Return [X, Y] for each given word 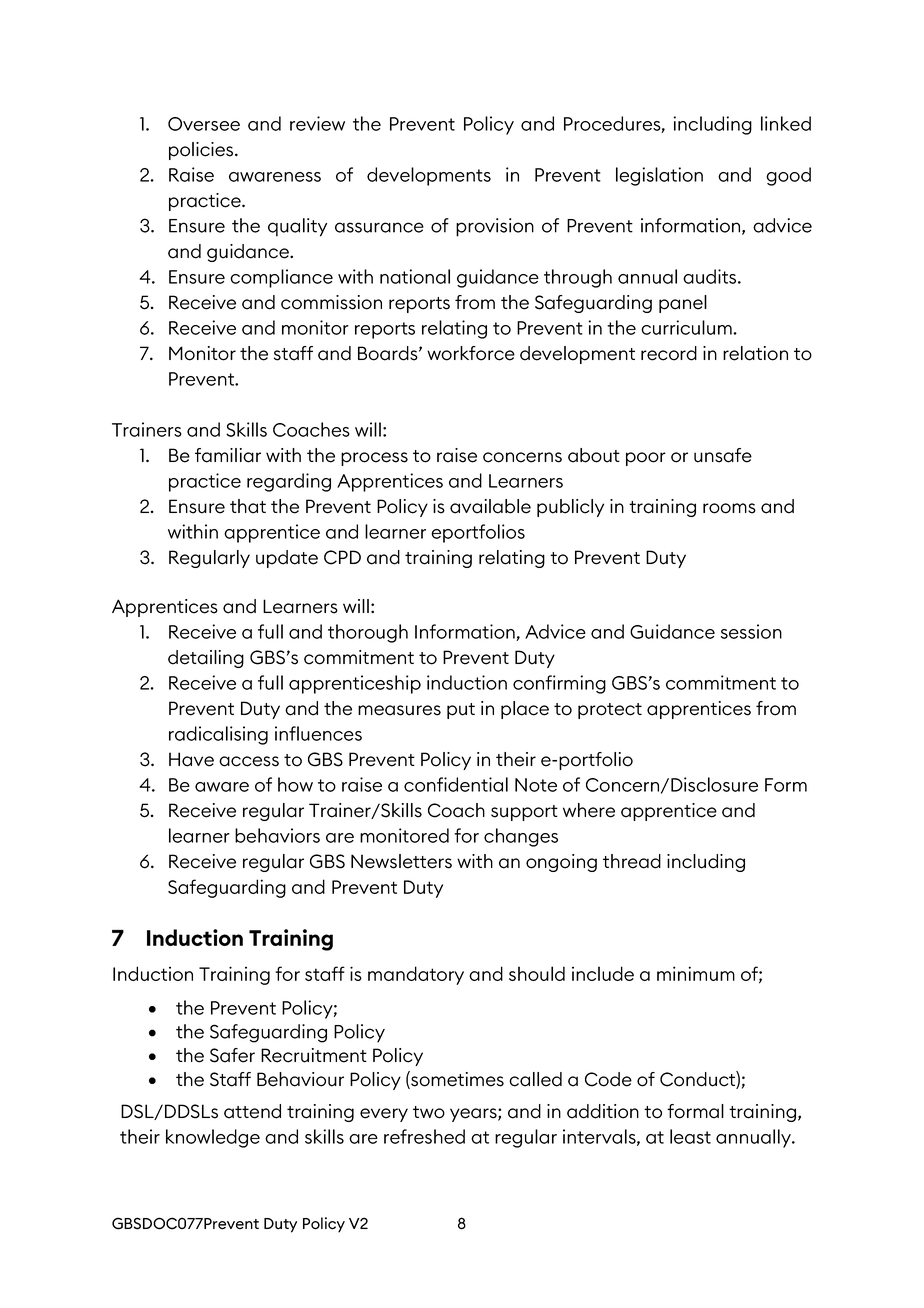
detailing [206, 659]
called [535, 1079]
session [751, 631]
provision [495, 227]
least [690, 1136]
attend [252, 1111]
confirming [559, 684]
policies [202, 151]
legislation [659, 176]
